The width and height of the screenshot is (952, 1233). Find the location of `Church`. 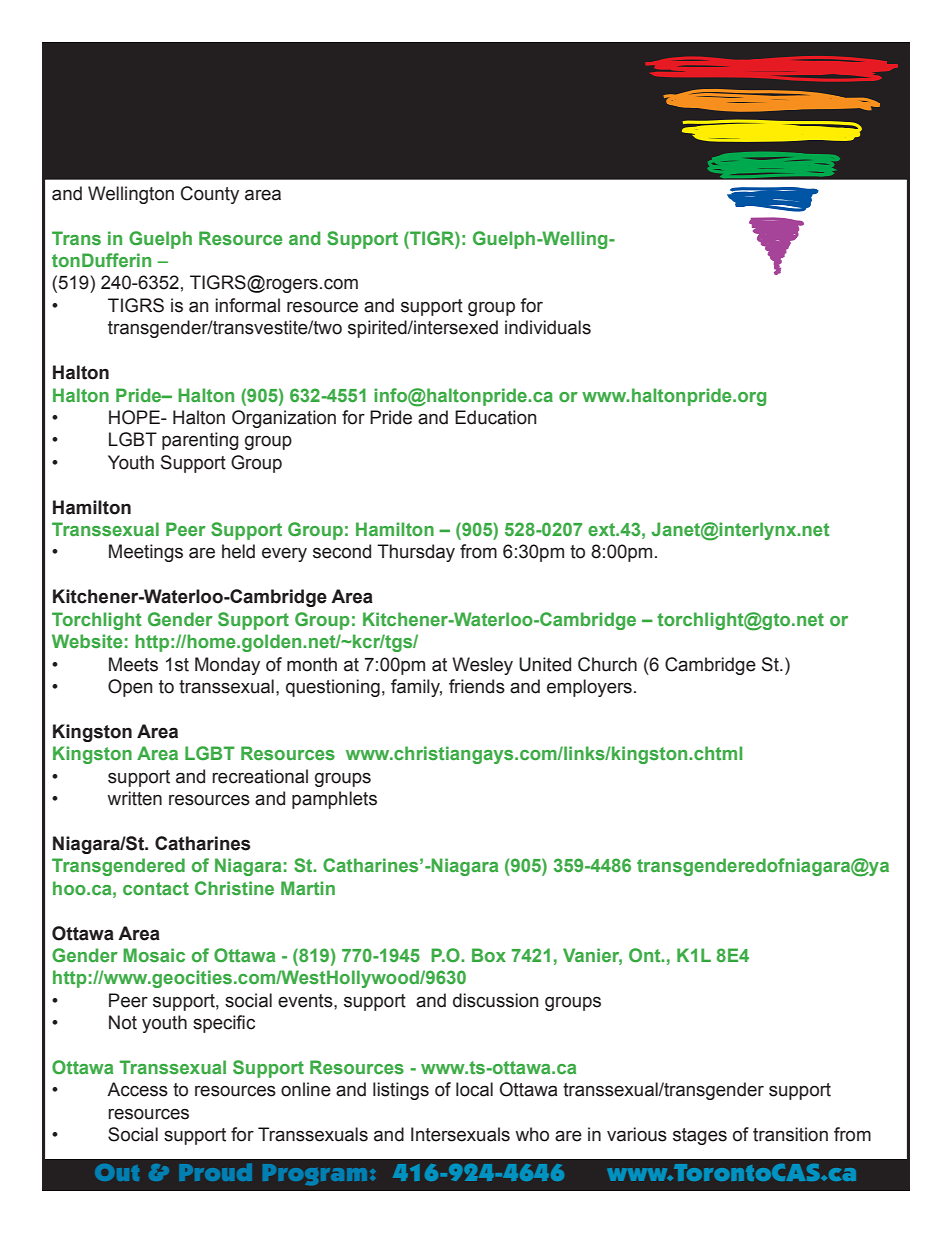

Church is located at coordinates (607, 664).
